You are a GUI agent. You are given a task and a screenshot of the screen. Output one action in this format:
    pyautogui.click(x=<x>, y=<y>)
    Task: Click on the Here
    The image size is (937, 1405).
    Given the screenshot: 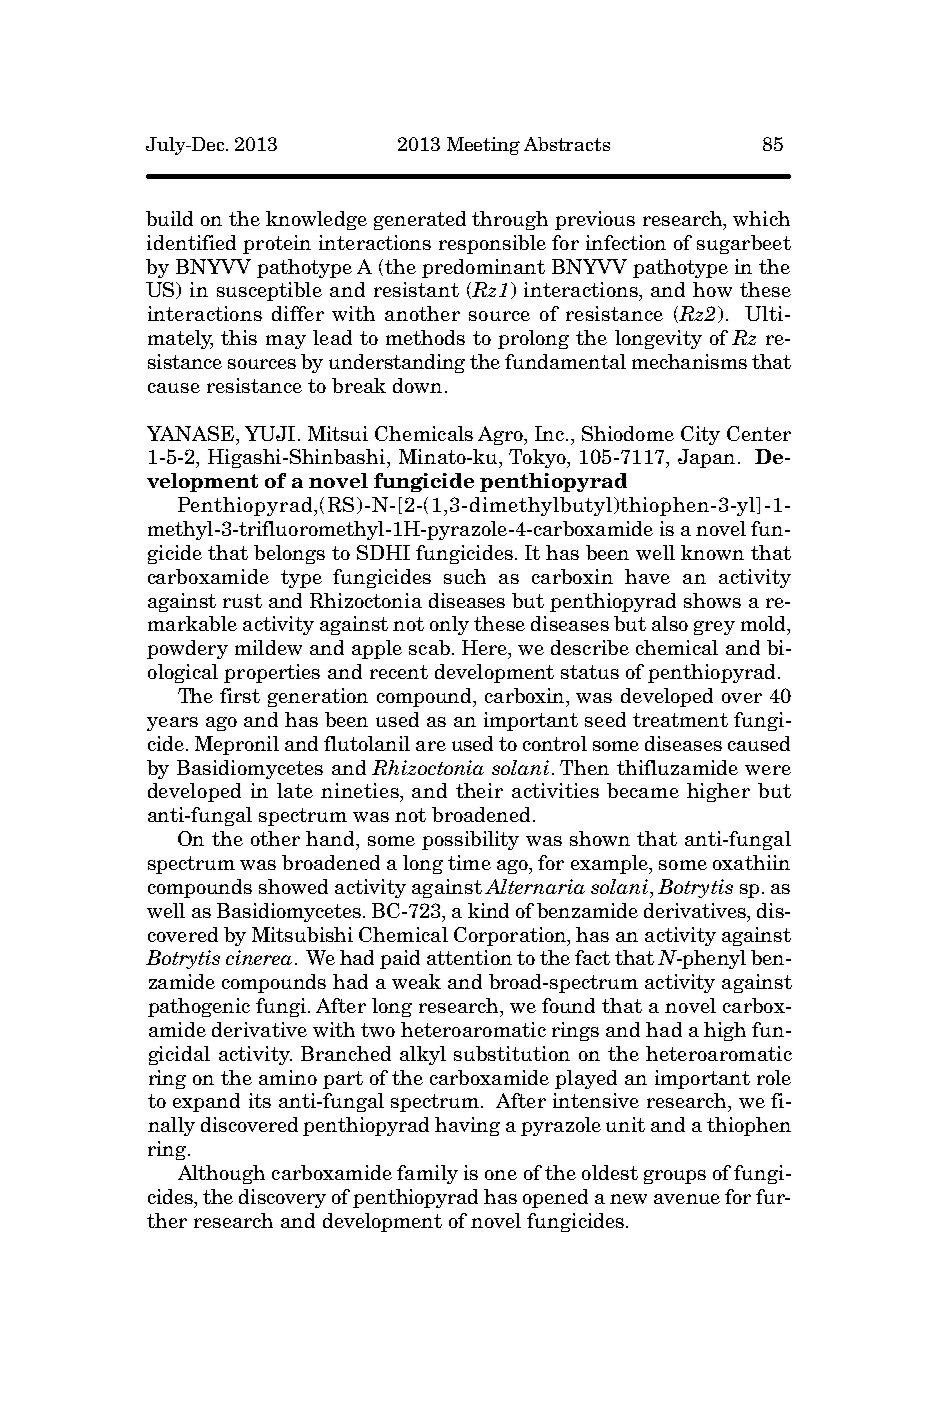 What is the action you would take?
    pyautogui.click(x=486, y=649)
